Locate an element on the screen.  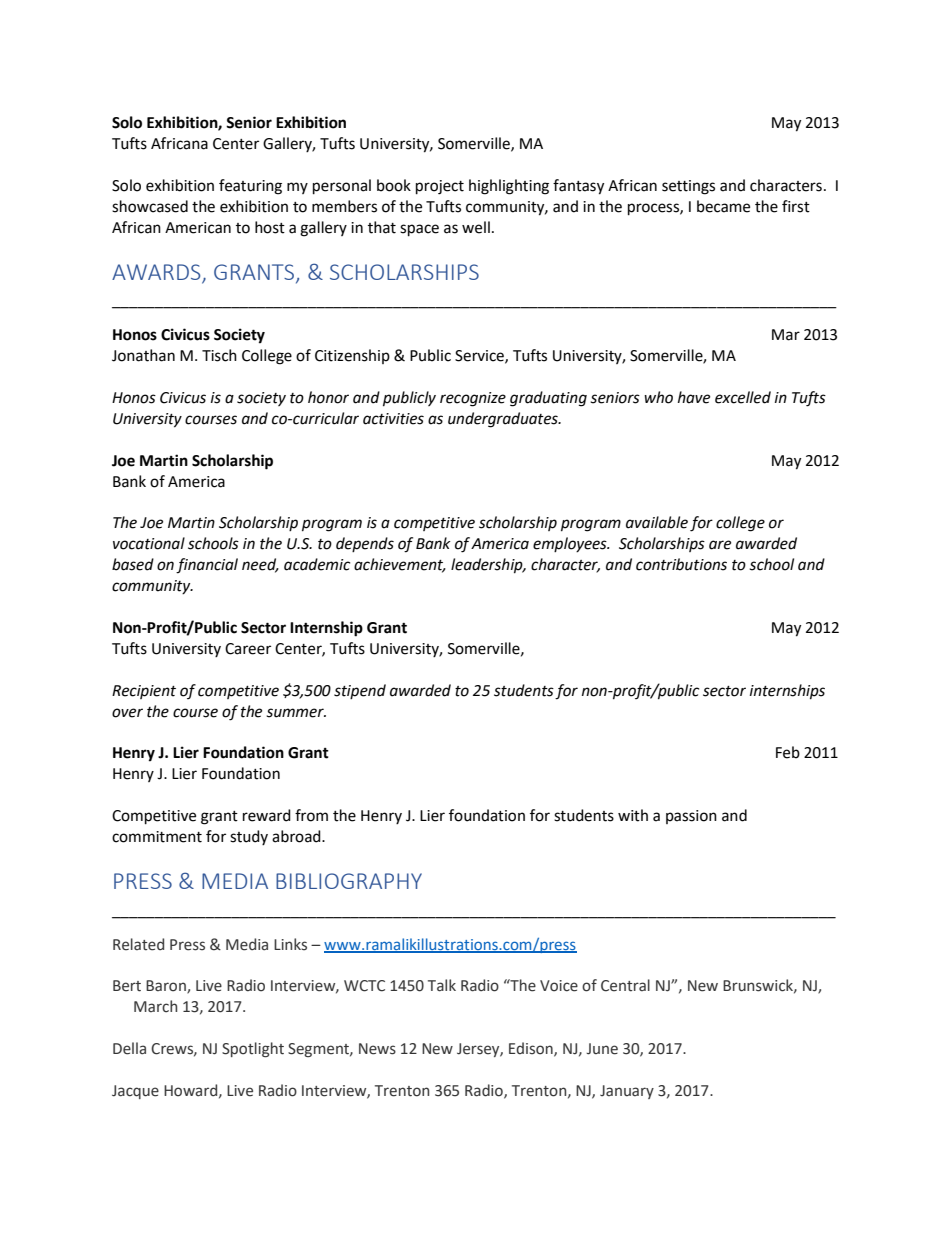
Tisch is located at coordinates (219, 355).
